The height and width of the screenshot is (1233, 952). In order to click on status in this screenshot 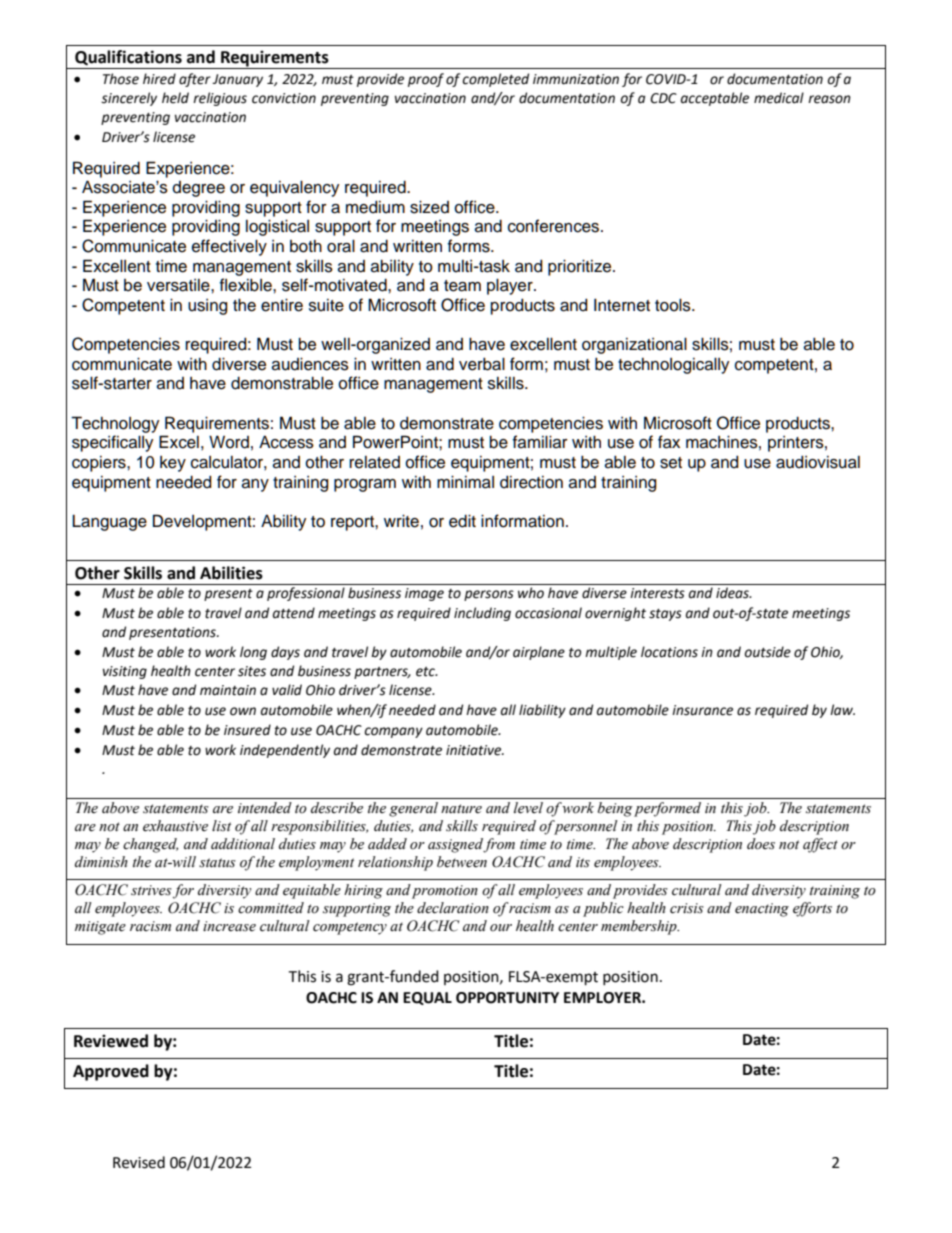, I will do `click(217, 863)`.
